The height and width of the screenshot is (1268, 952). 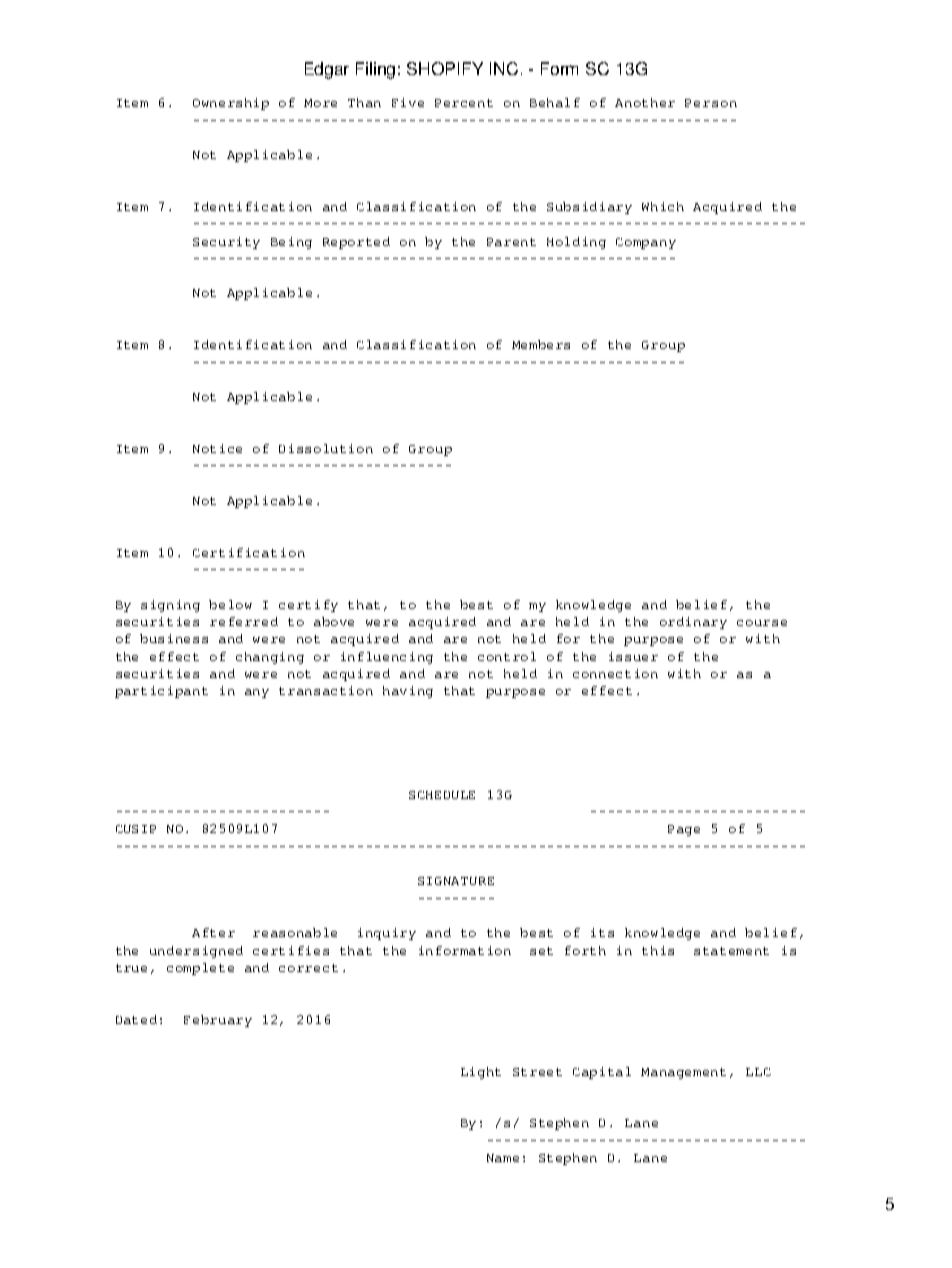 What do you see at coordinates (464, 103) in the screenshot?
I see `Percent` at bounding box center [464, 103].
